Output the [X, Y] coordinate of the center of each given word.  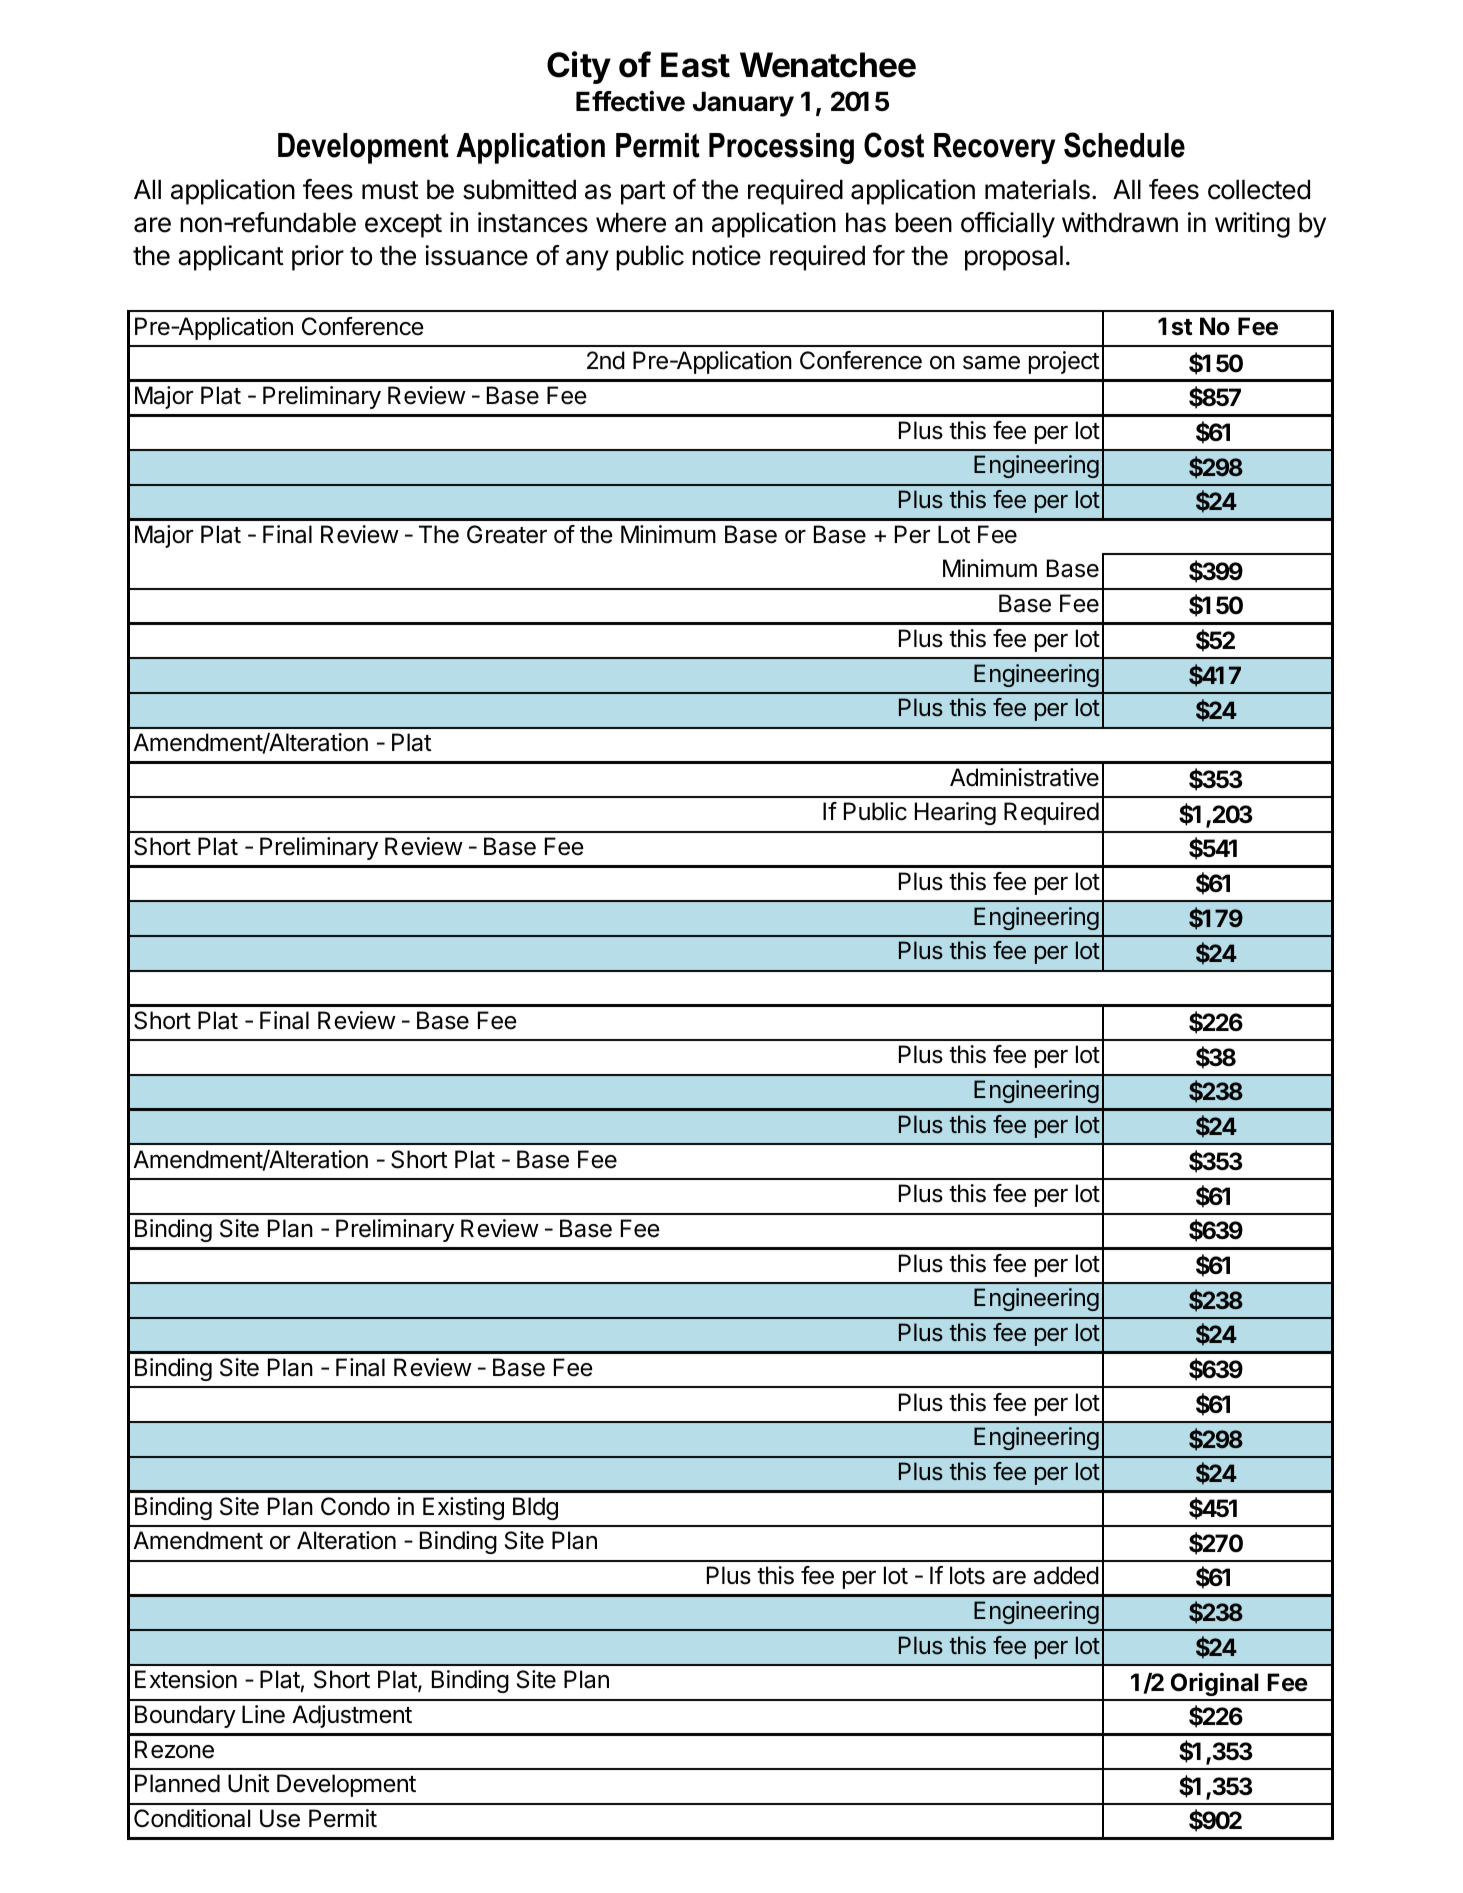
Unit [248, 1783]
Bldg [535, 1508]
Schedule [1124, 145]
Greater [507, 534]
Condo [355, 1506]
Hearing [955, 813]
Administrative [1024, 777]
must [390, 190]
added [1066, 1575]
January [743, 104]
